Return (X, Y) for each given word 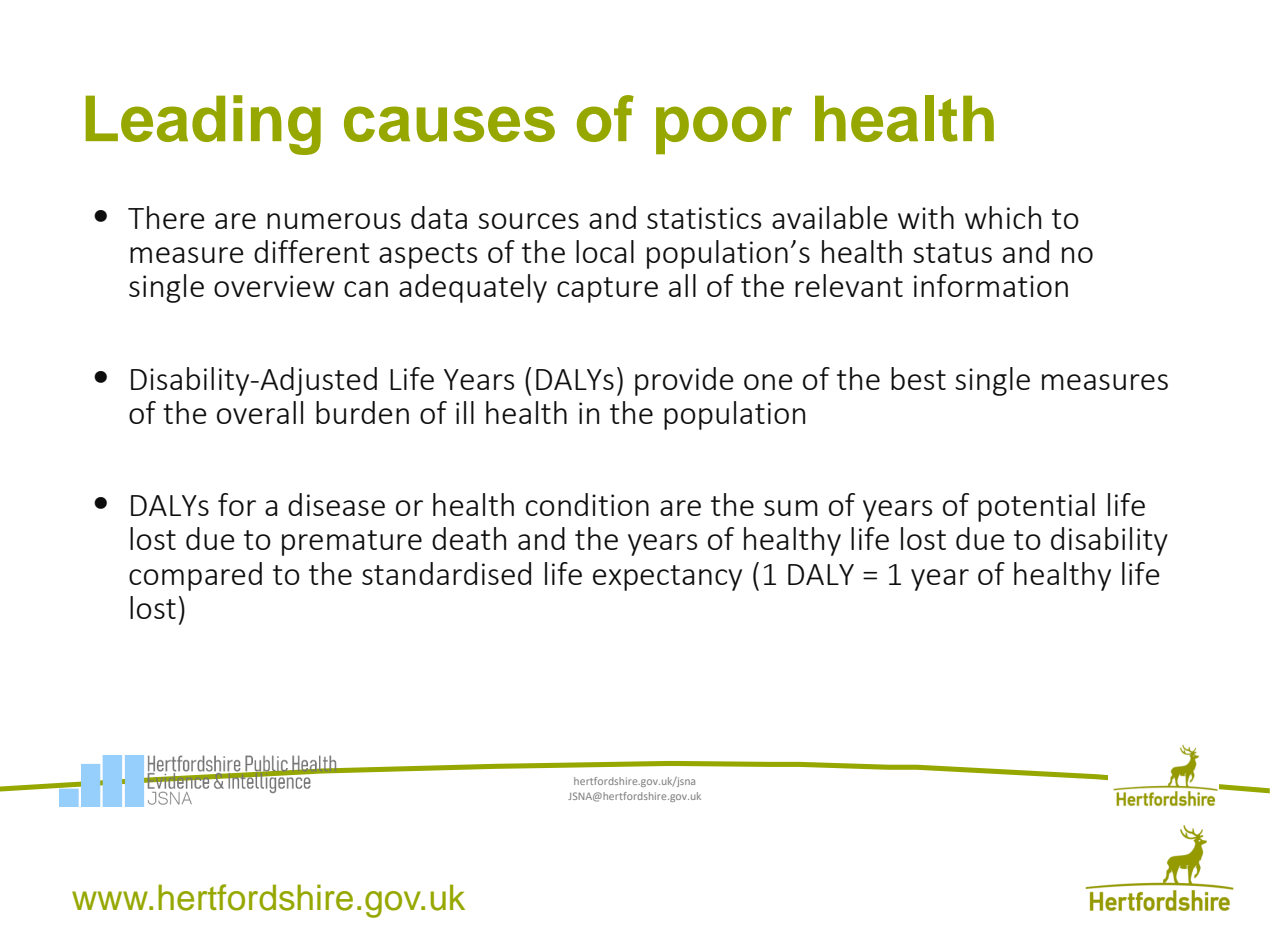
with (926, 217)
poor (724, 130)
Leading (203, 125)
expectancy (667, 578)
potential (1036, 507)
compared (195, 576)
